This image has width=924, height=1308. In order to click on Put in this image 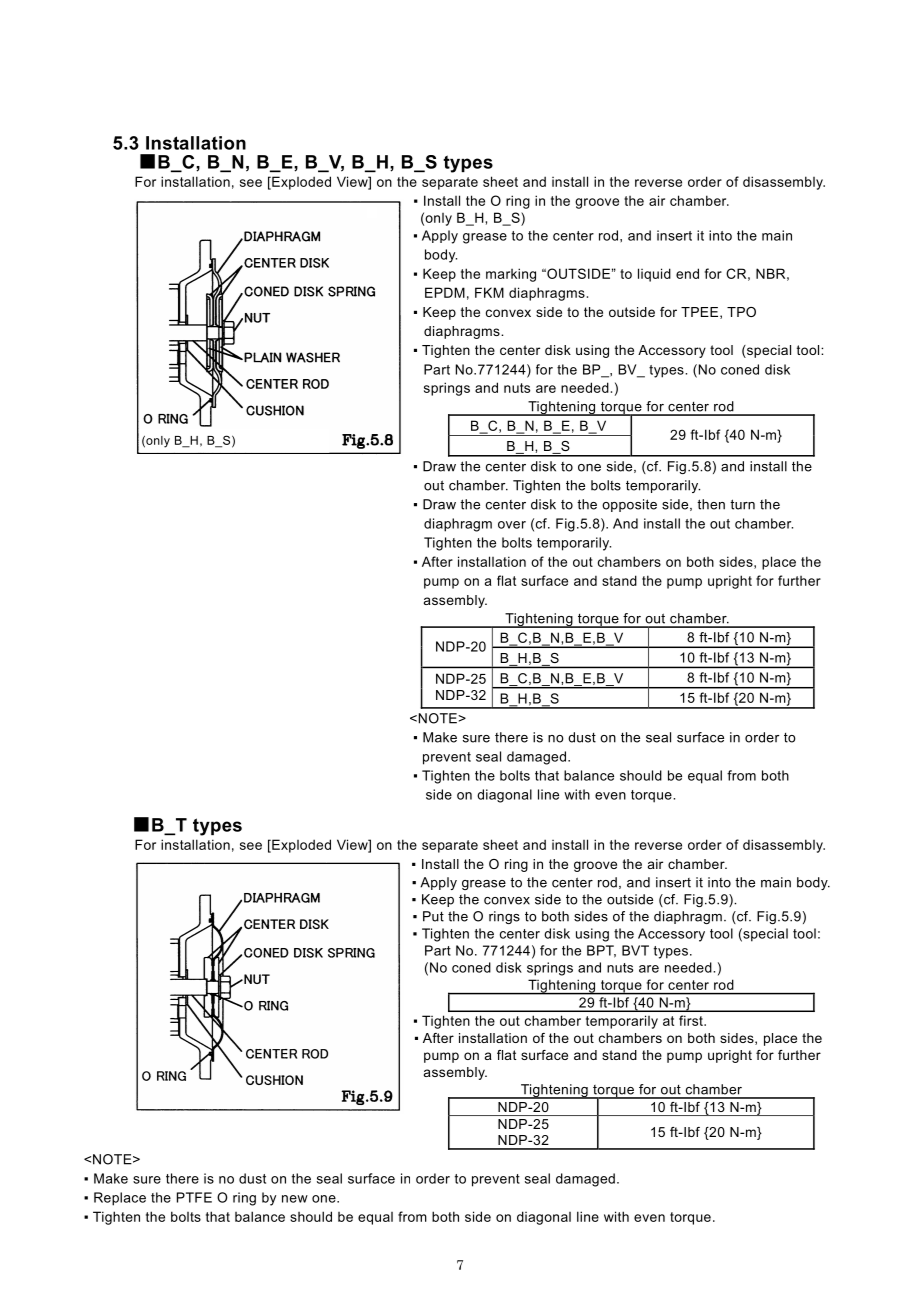, I will do `click(433, 916)`.
